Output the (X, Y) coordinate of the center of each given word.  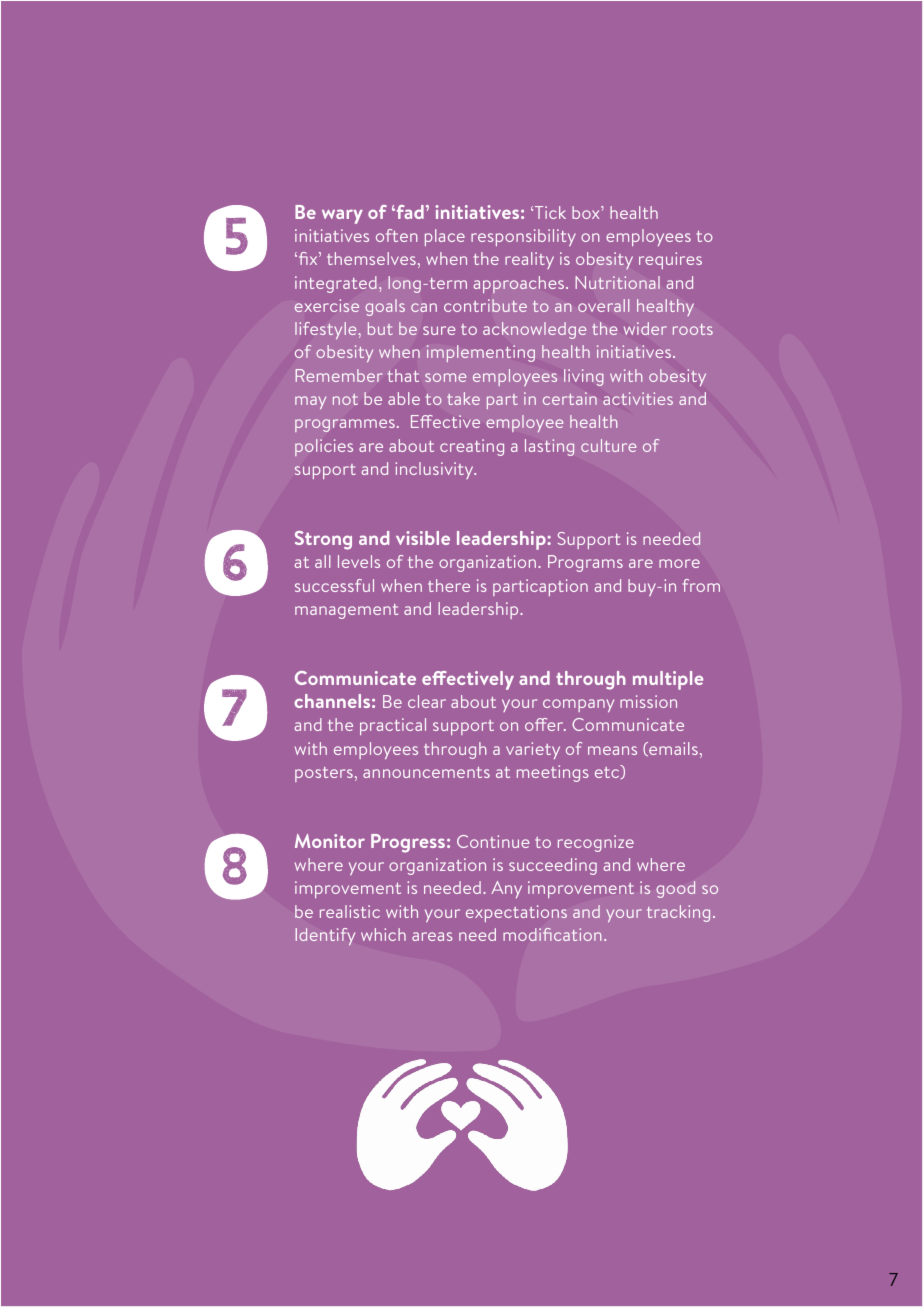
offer (545, 724)
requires (670, 260)
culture (608, 445)
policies (324, 447)
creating (472, 447)
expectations (516, 913)
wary (342, 216)
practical (393, 726)
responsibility (523, 237)
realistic (350, 911)
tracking (678, 913)
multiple (668, 680)
